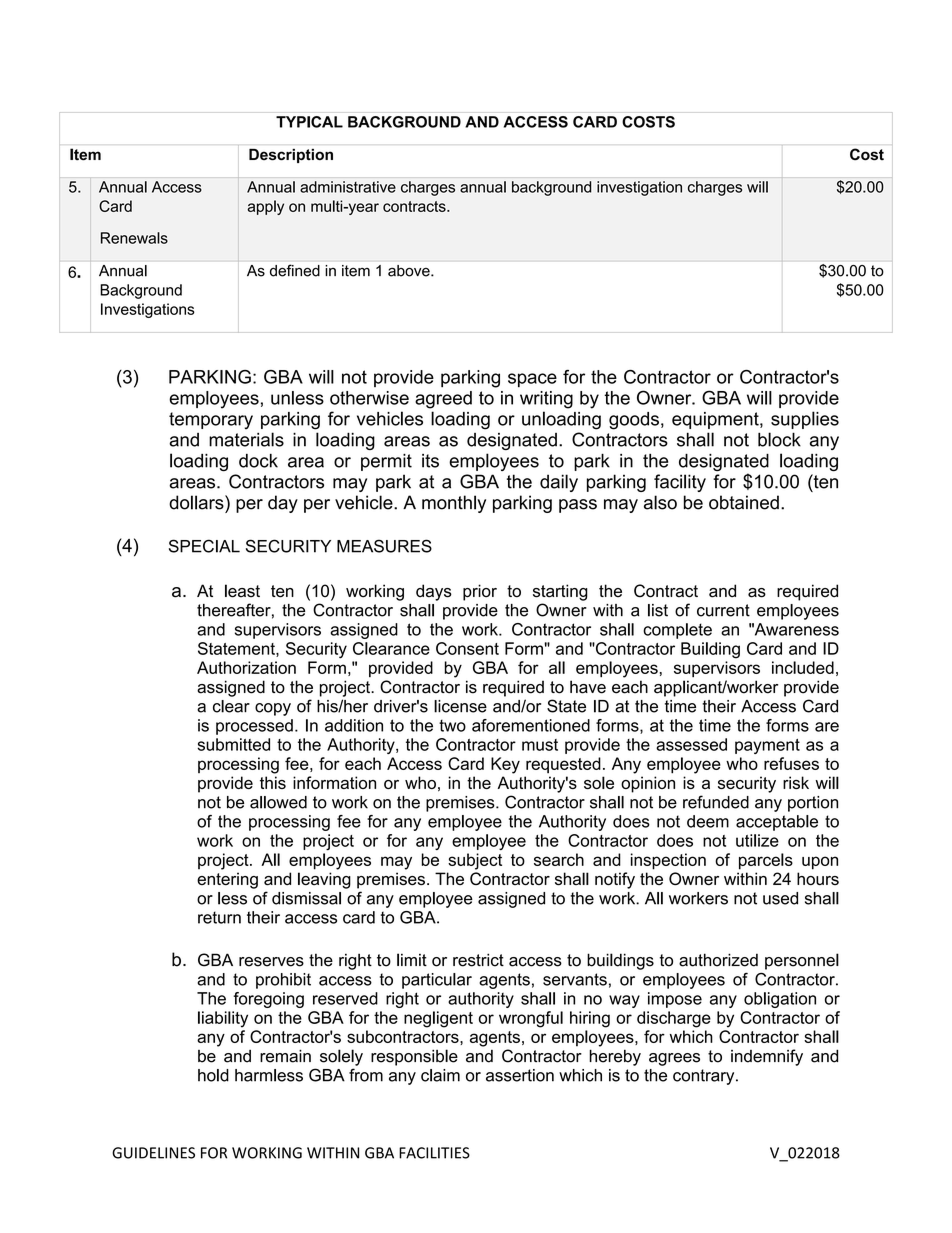 Image resolution: width=952 pixels, height=1233 pixels. What do you see at coordinates (434, 1153) in the screenshot?
I see `FACILITIES` at bounding box center [434, 1153].
